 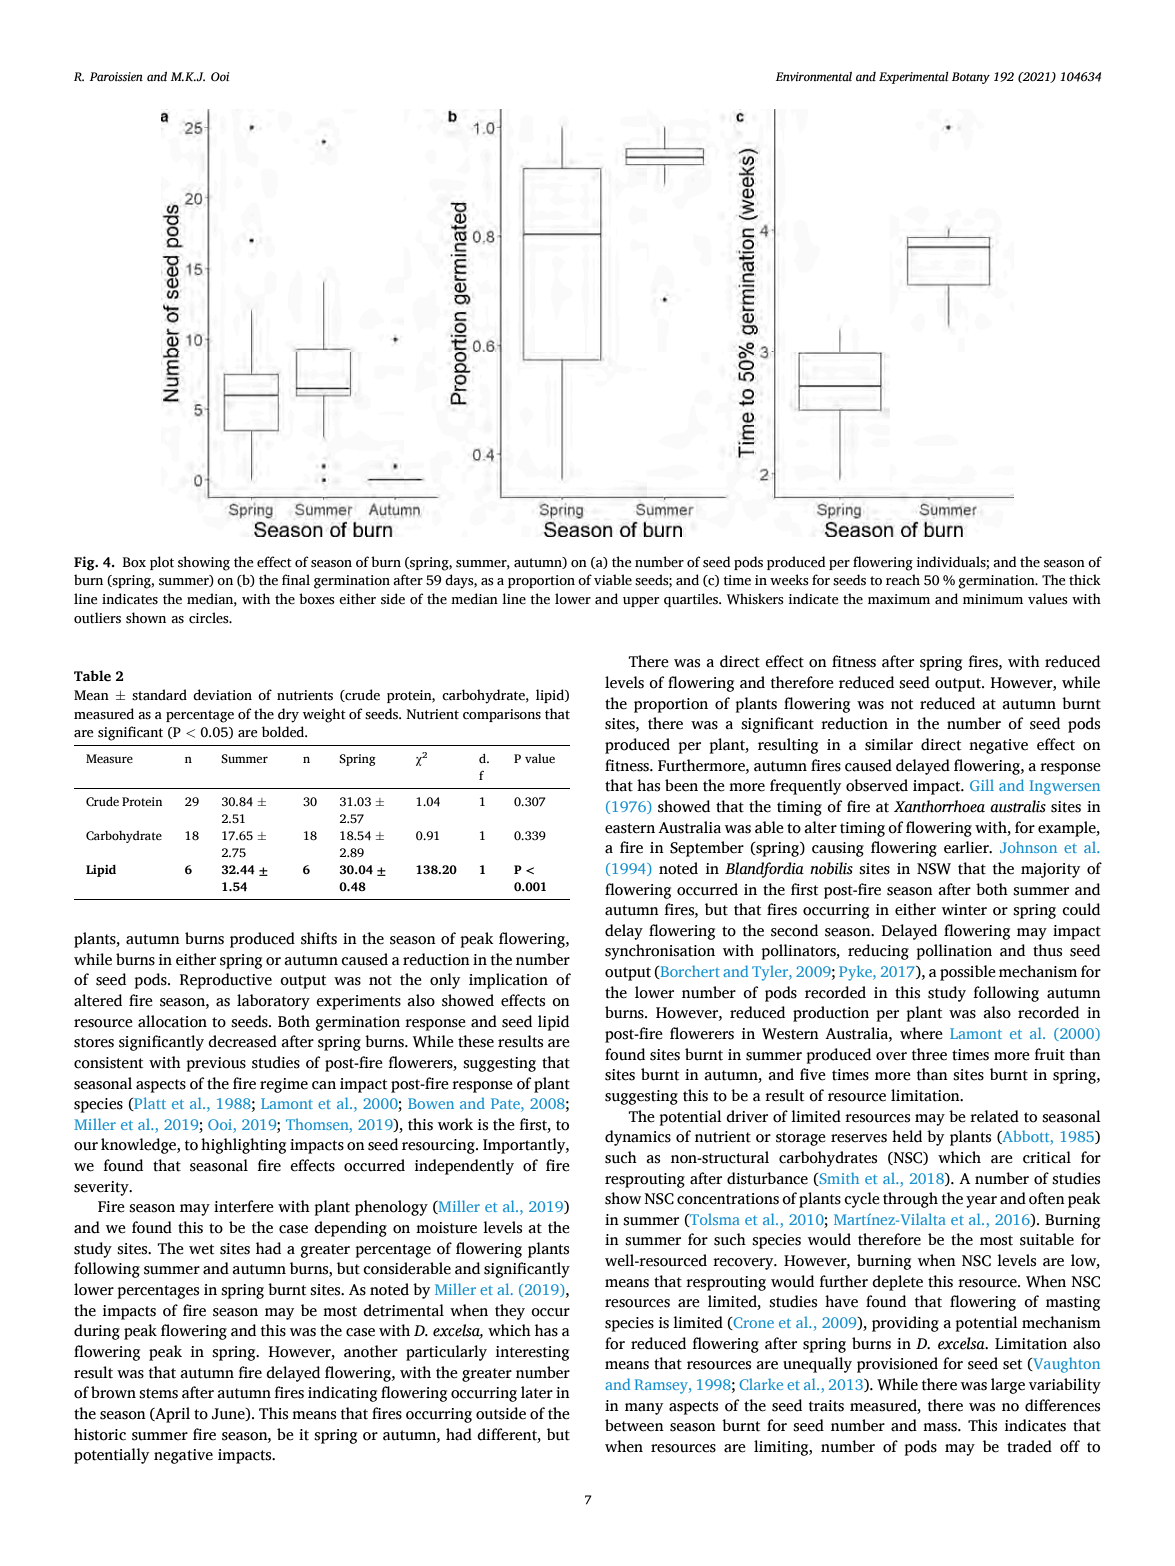 What do you see at coordinates (903, 579) in the page?
I see `reach` at bounding box center [903, 579].
